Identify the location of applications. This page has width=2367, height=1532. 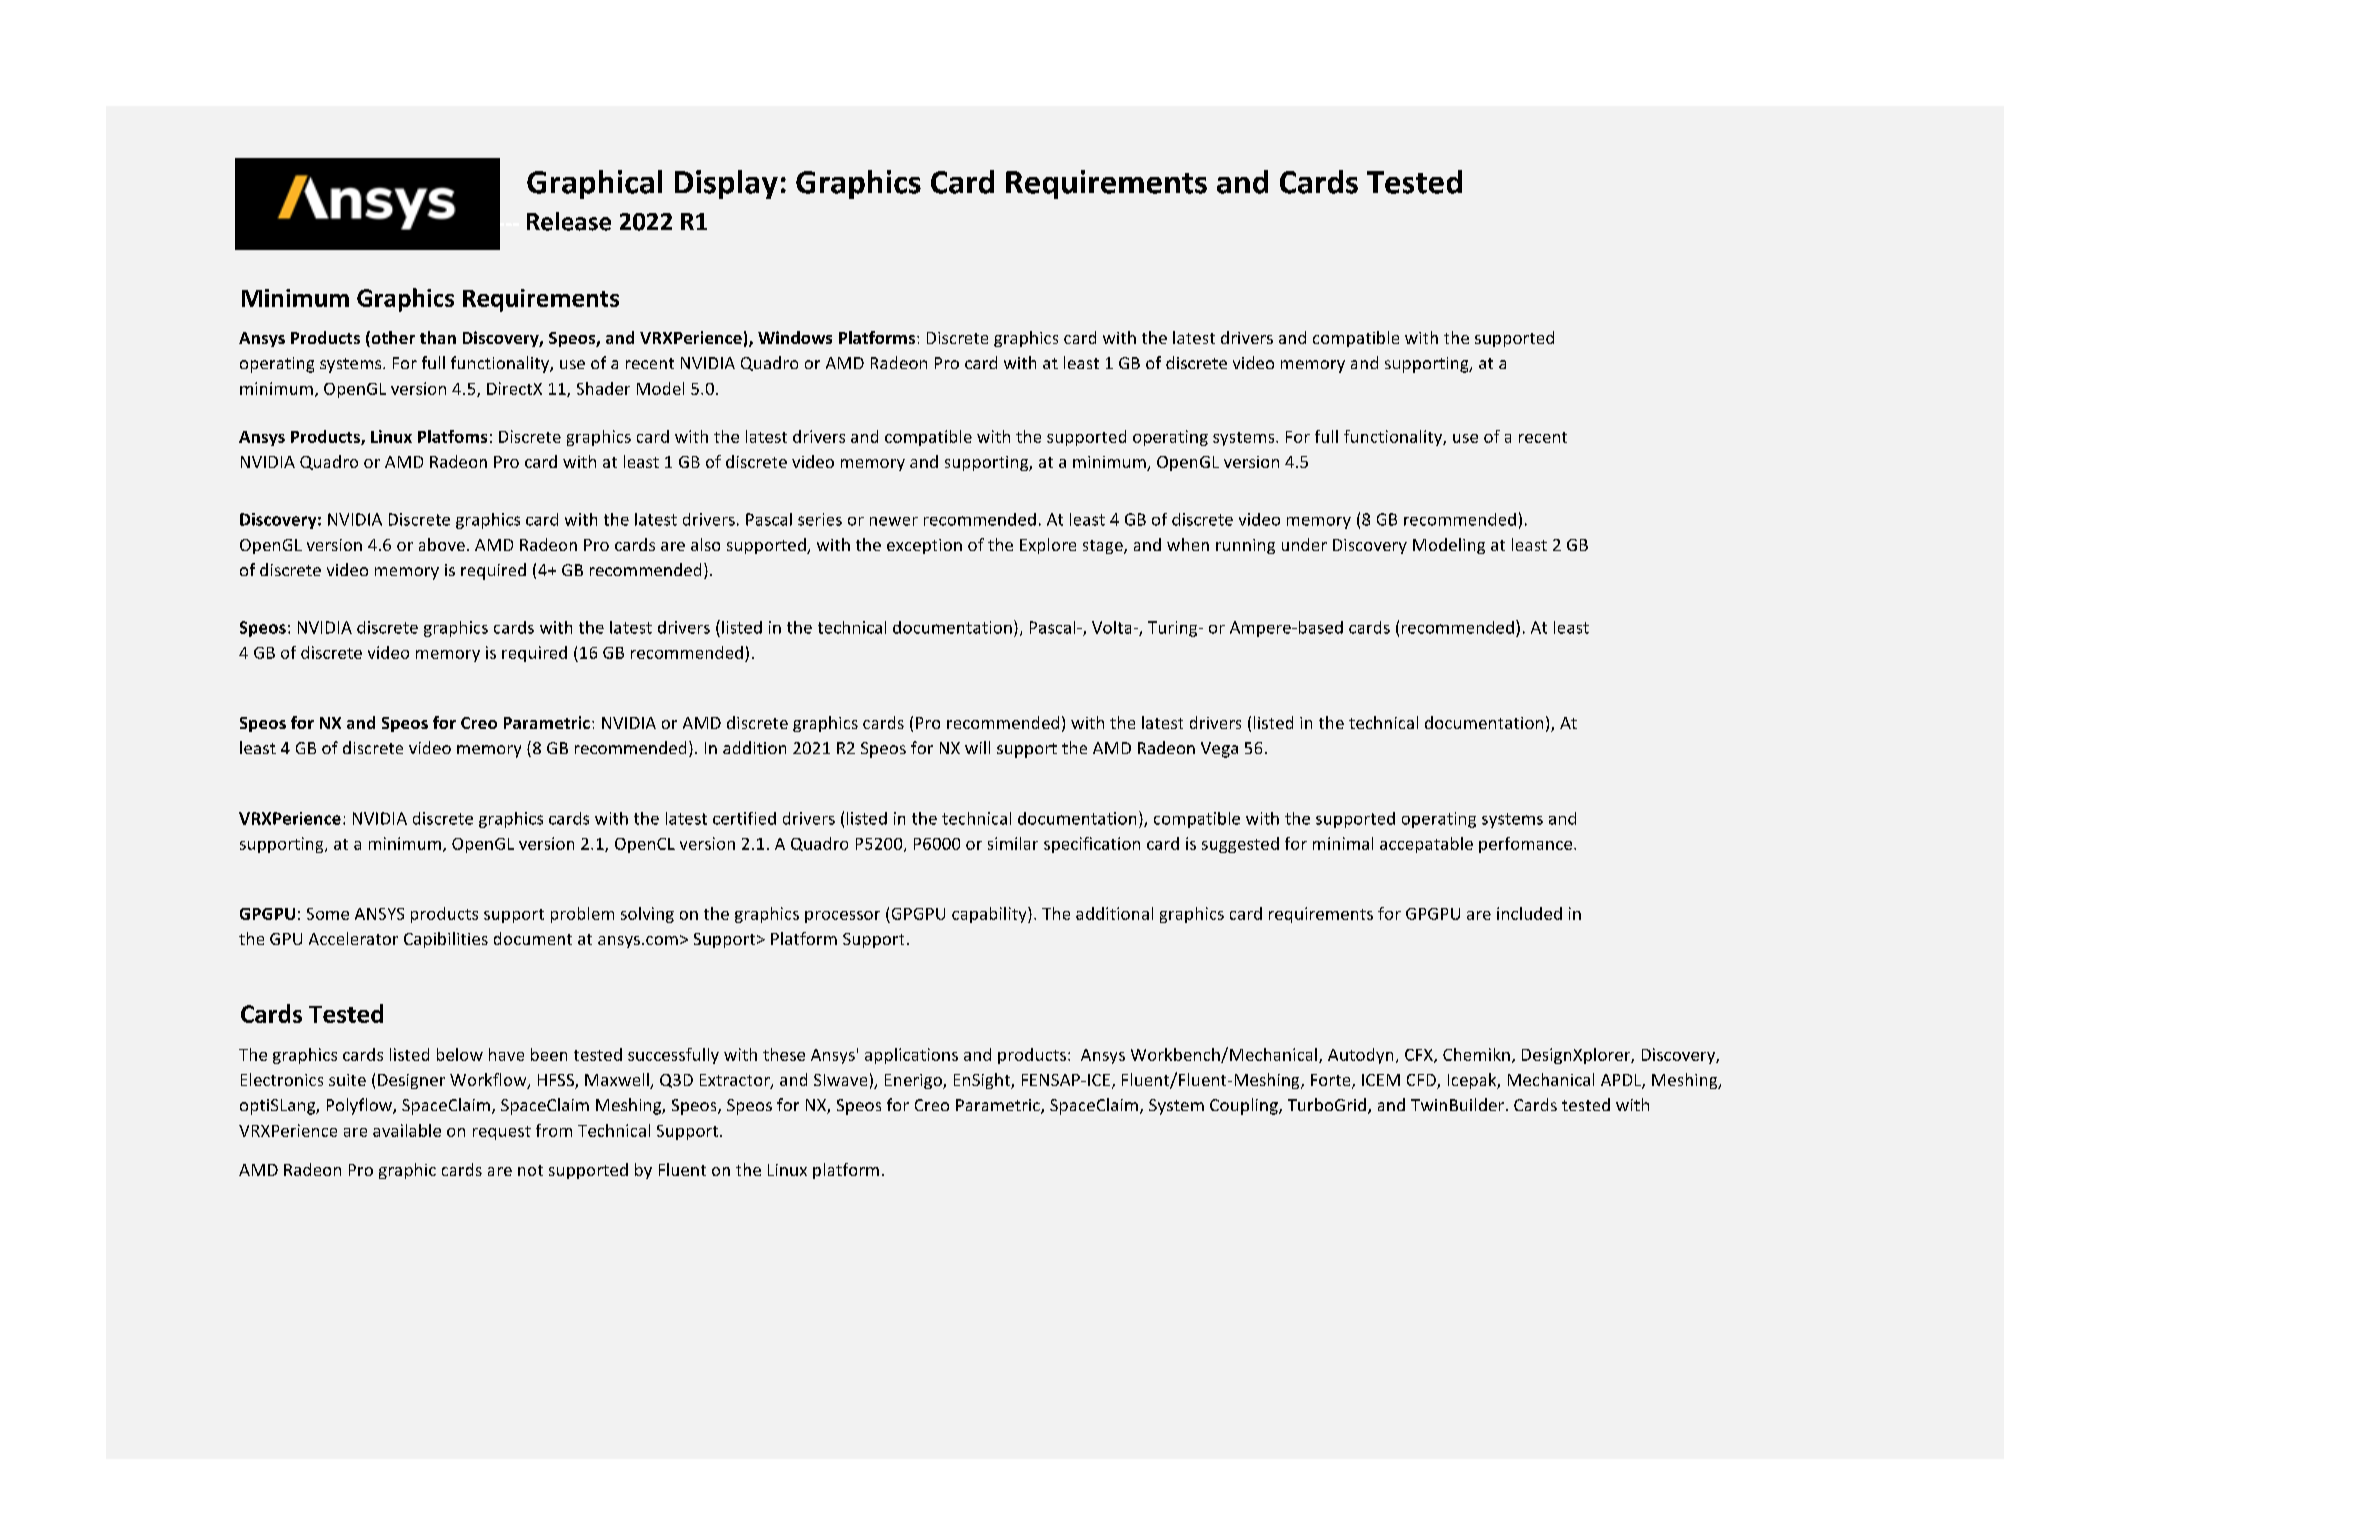
(911, 1056).
